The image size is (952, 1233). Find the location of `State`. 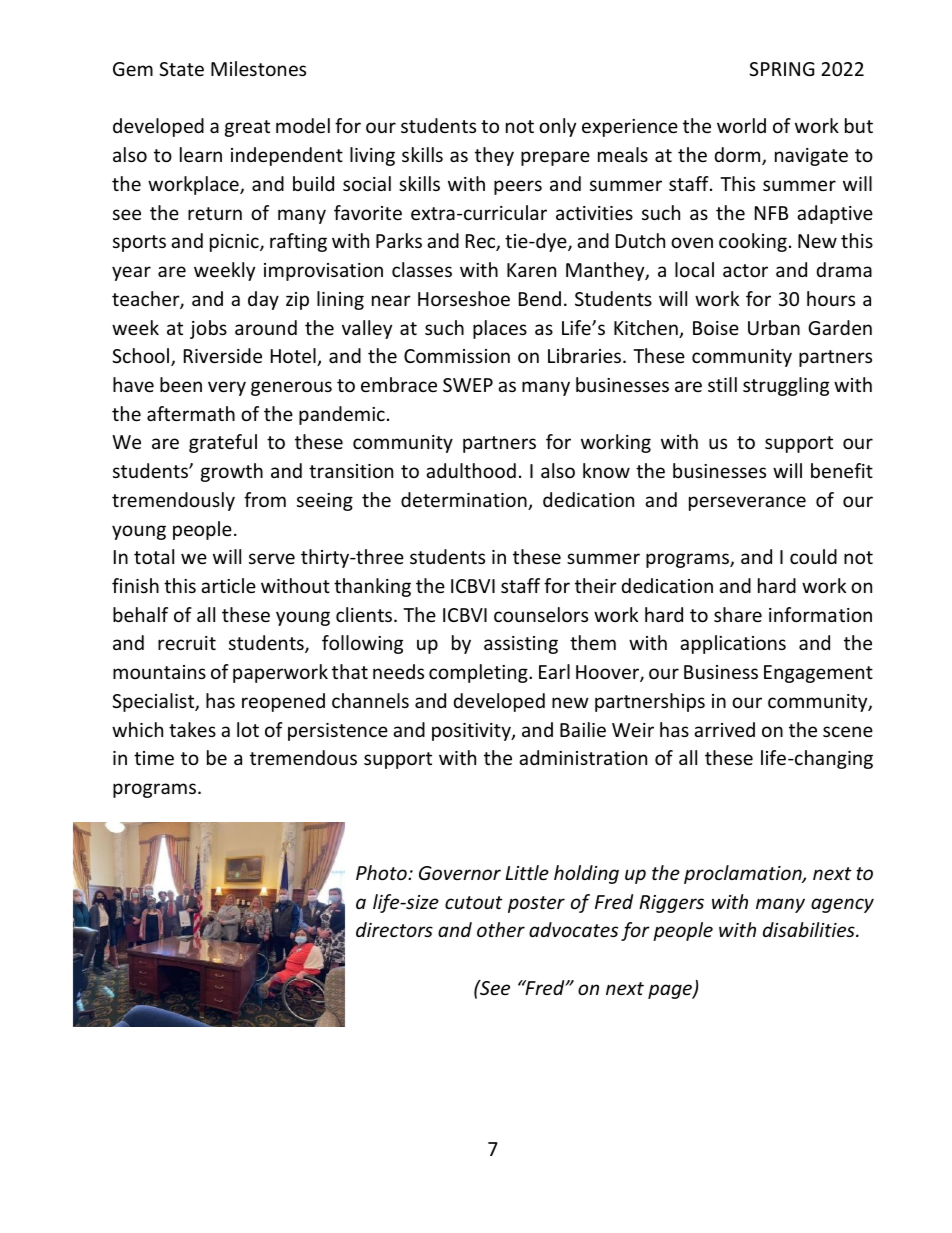

State is located at coordinates (181, 69).
